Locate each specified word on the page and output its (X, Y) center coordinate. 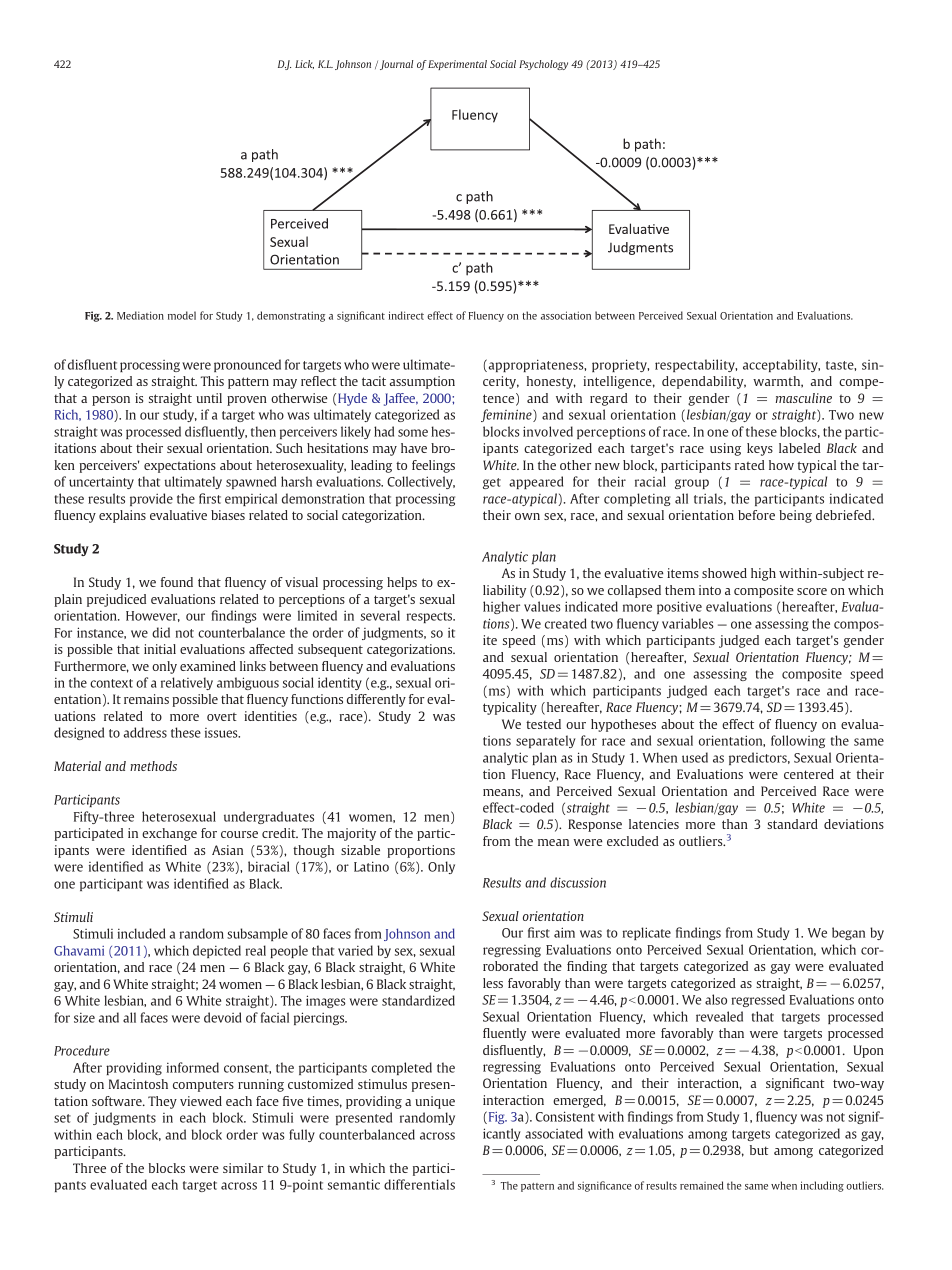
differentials (419, 1184)
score (812, 591)
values (542, 606)
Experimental (457, 65)
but (759, 1150)
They (162, 1102)
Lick (304, 64)
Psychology (543, 65)
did (161, 632)
